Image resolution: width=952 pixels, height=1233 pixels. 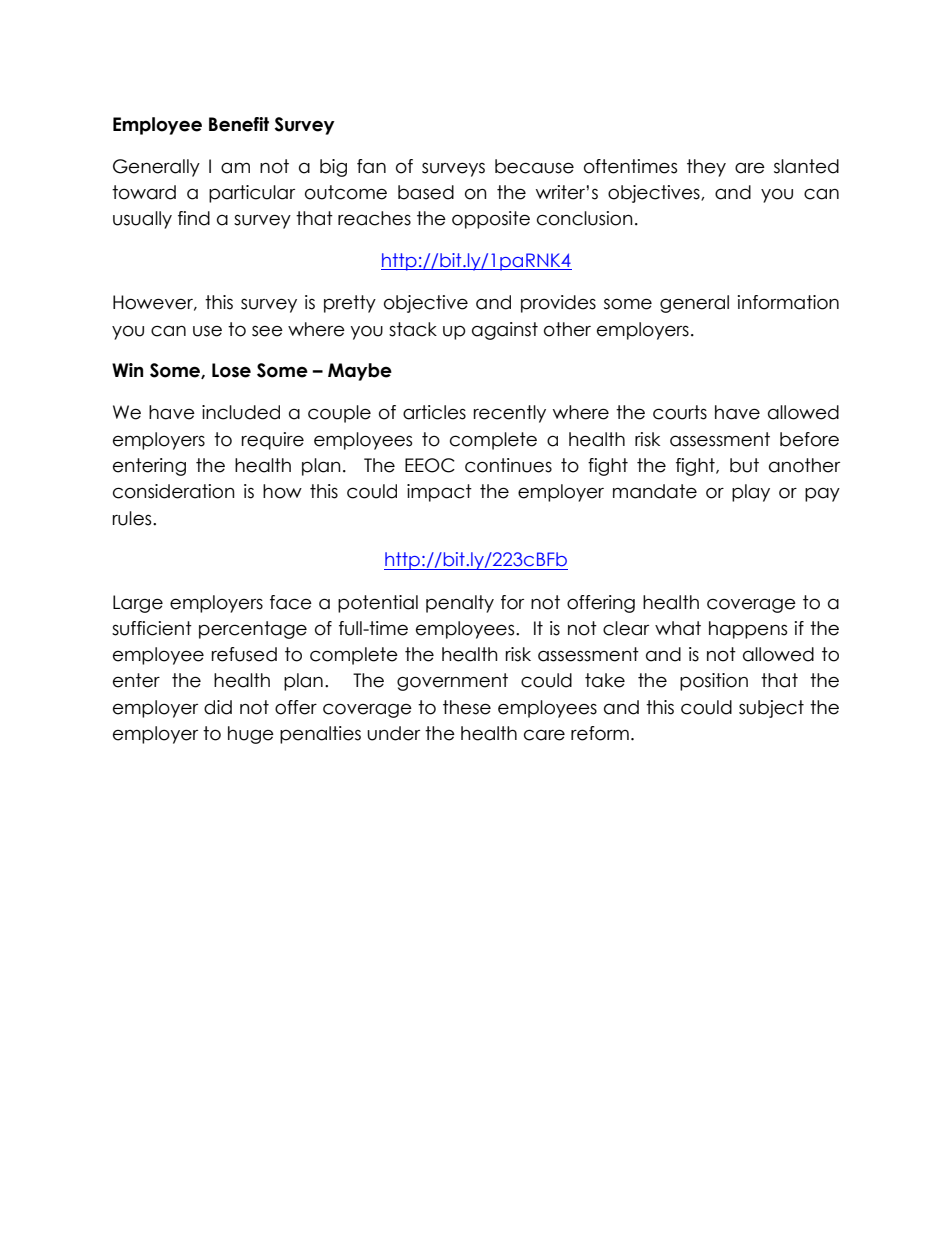 I want to click on courts, so click(x=680, y=412).
